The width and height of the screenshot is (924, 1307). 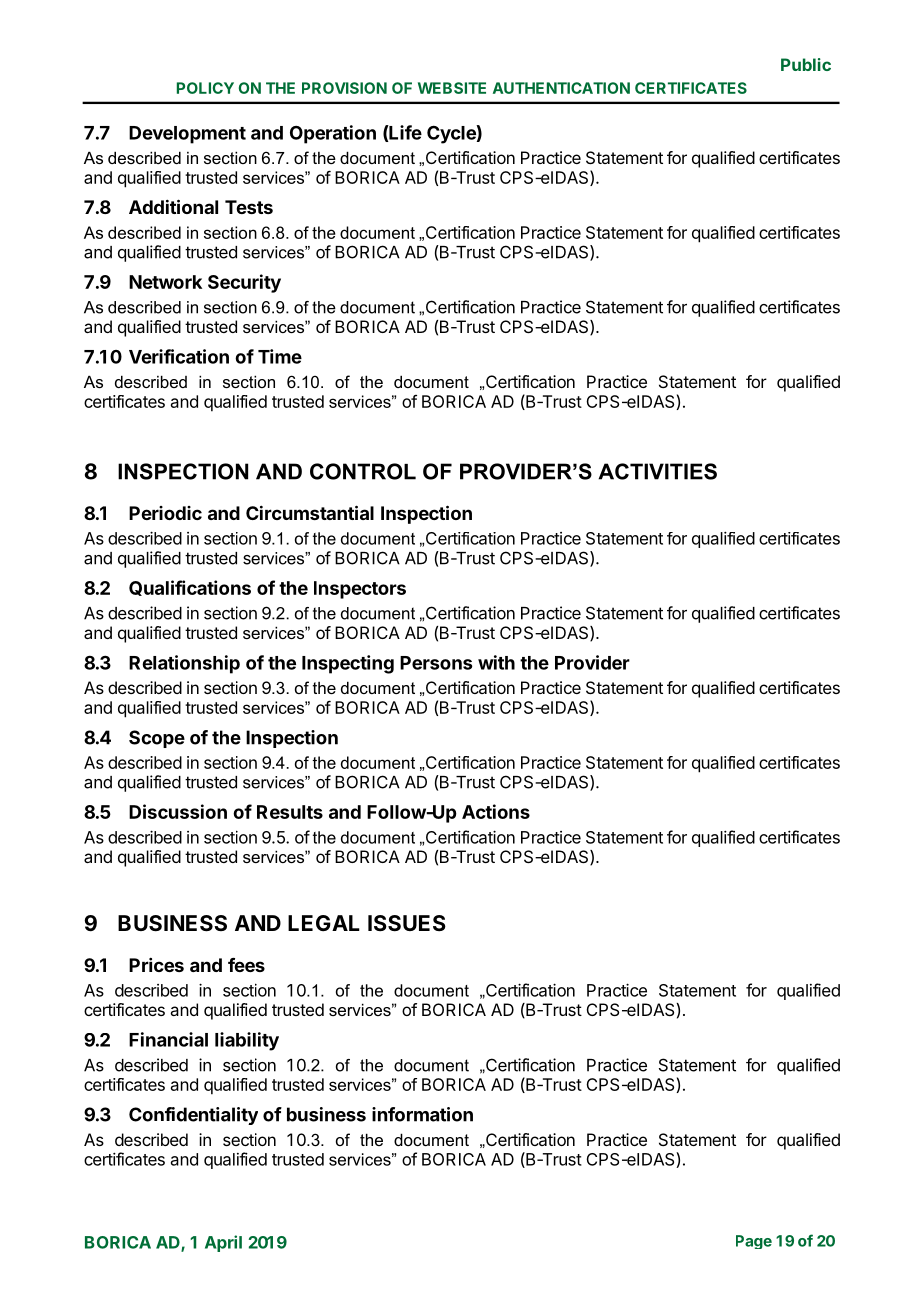 What do you see at coordinates (205, 88) in the screenshot?
I see `POLICY` at bounding box center [205, 88].
